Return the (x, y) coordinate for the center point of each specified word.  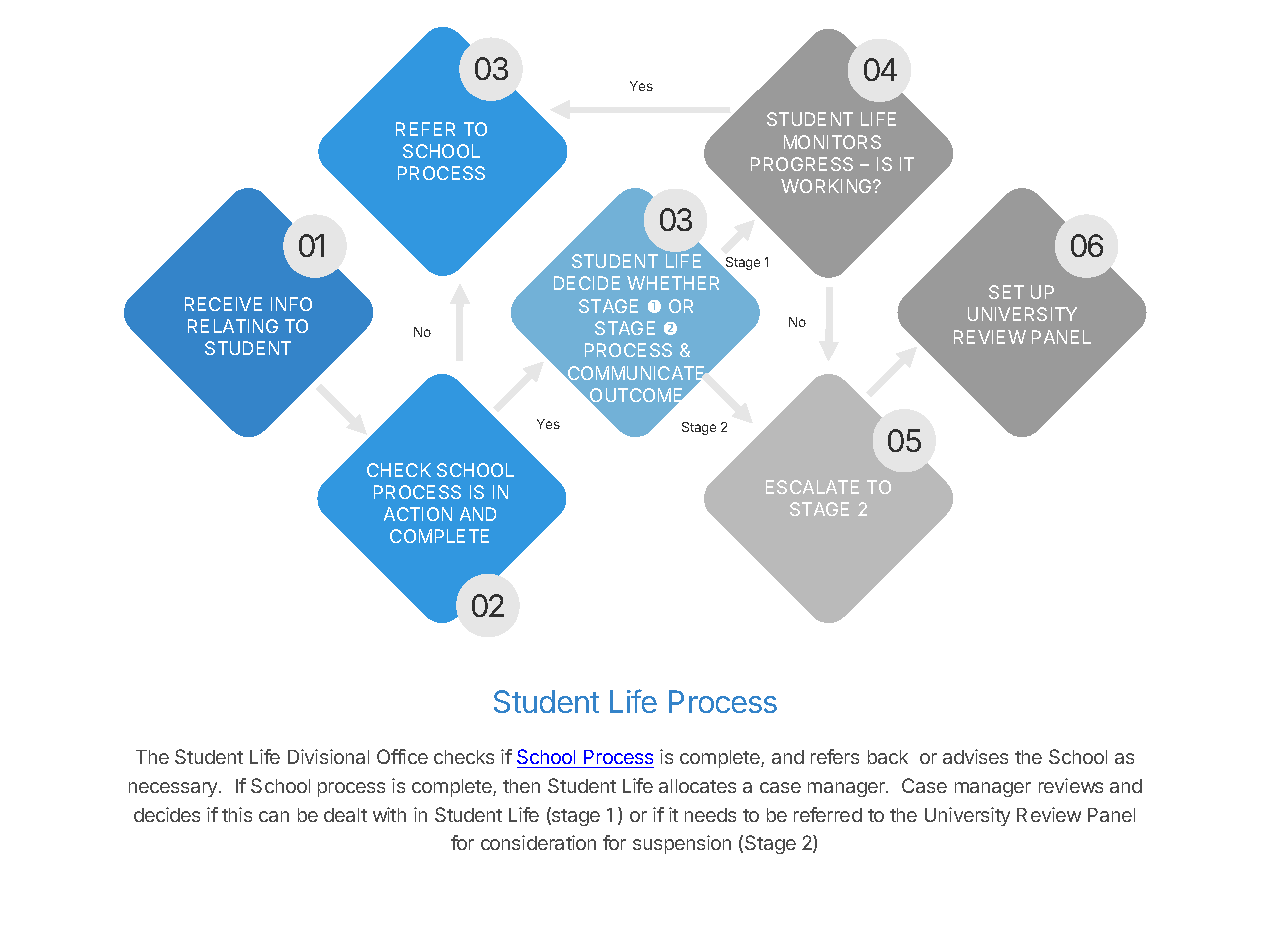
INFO (291, 304)
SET (1006, 292)
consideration (538, 842)
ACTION (418, 514)
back (888, 757)
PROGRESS (802, 164)
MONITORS (832, 142)
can (274, 816)
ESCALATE (812, 487)
